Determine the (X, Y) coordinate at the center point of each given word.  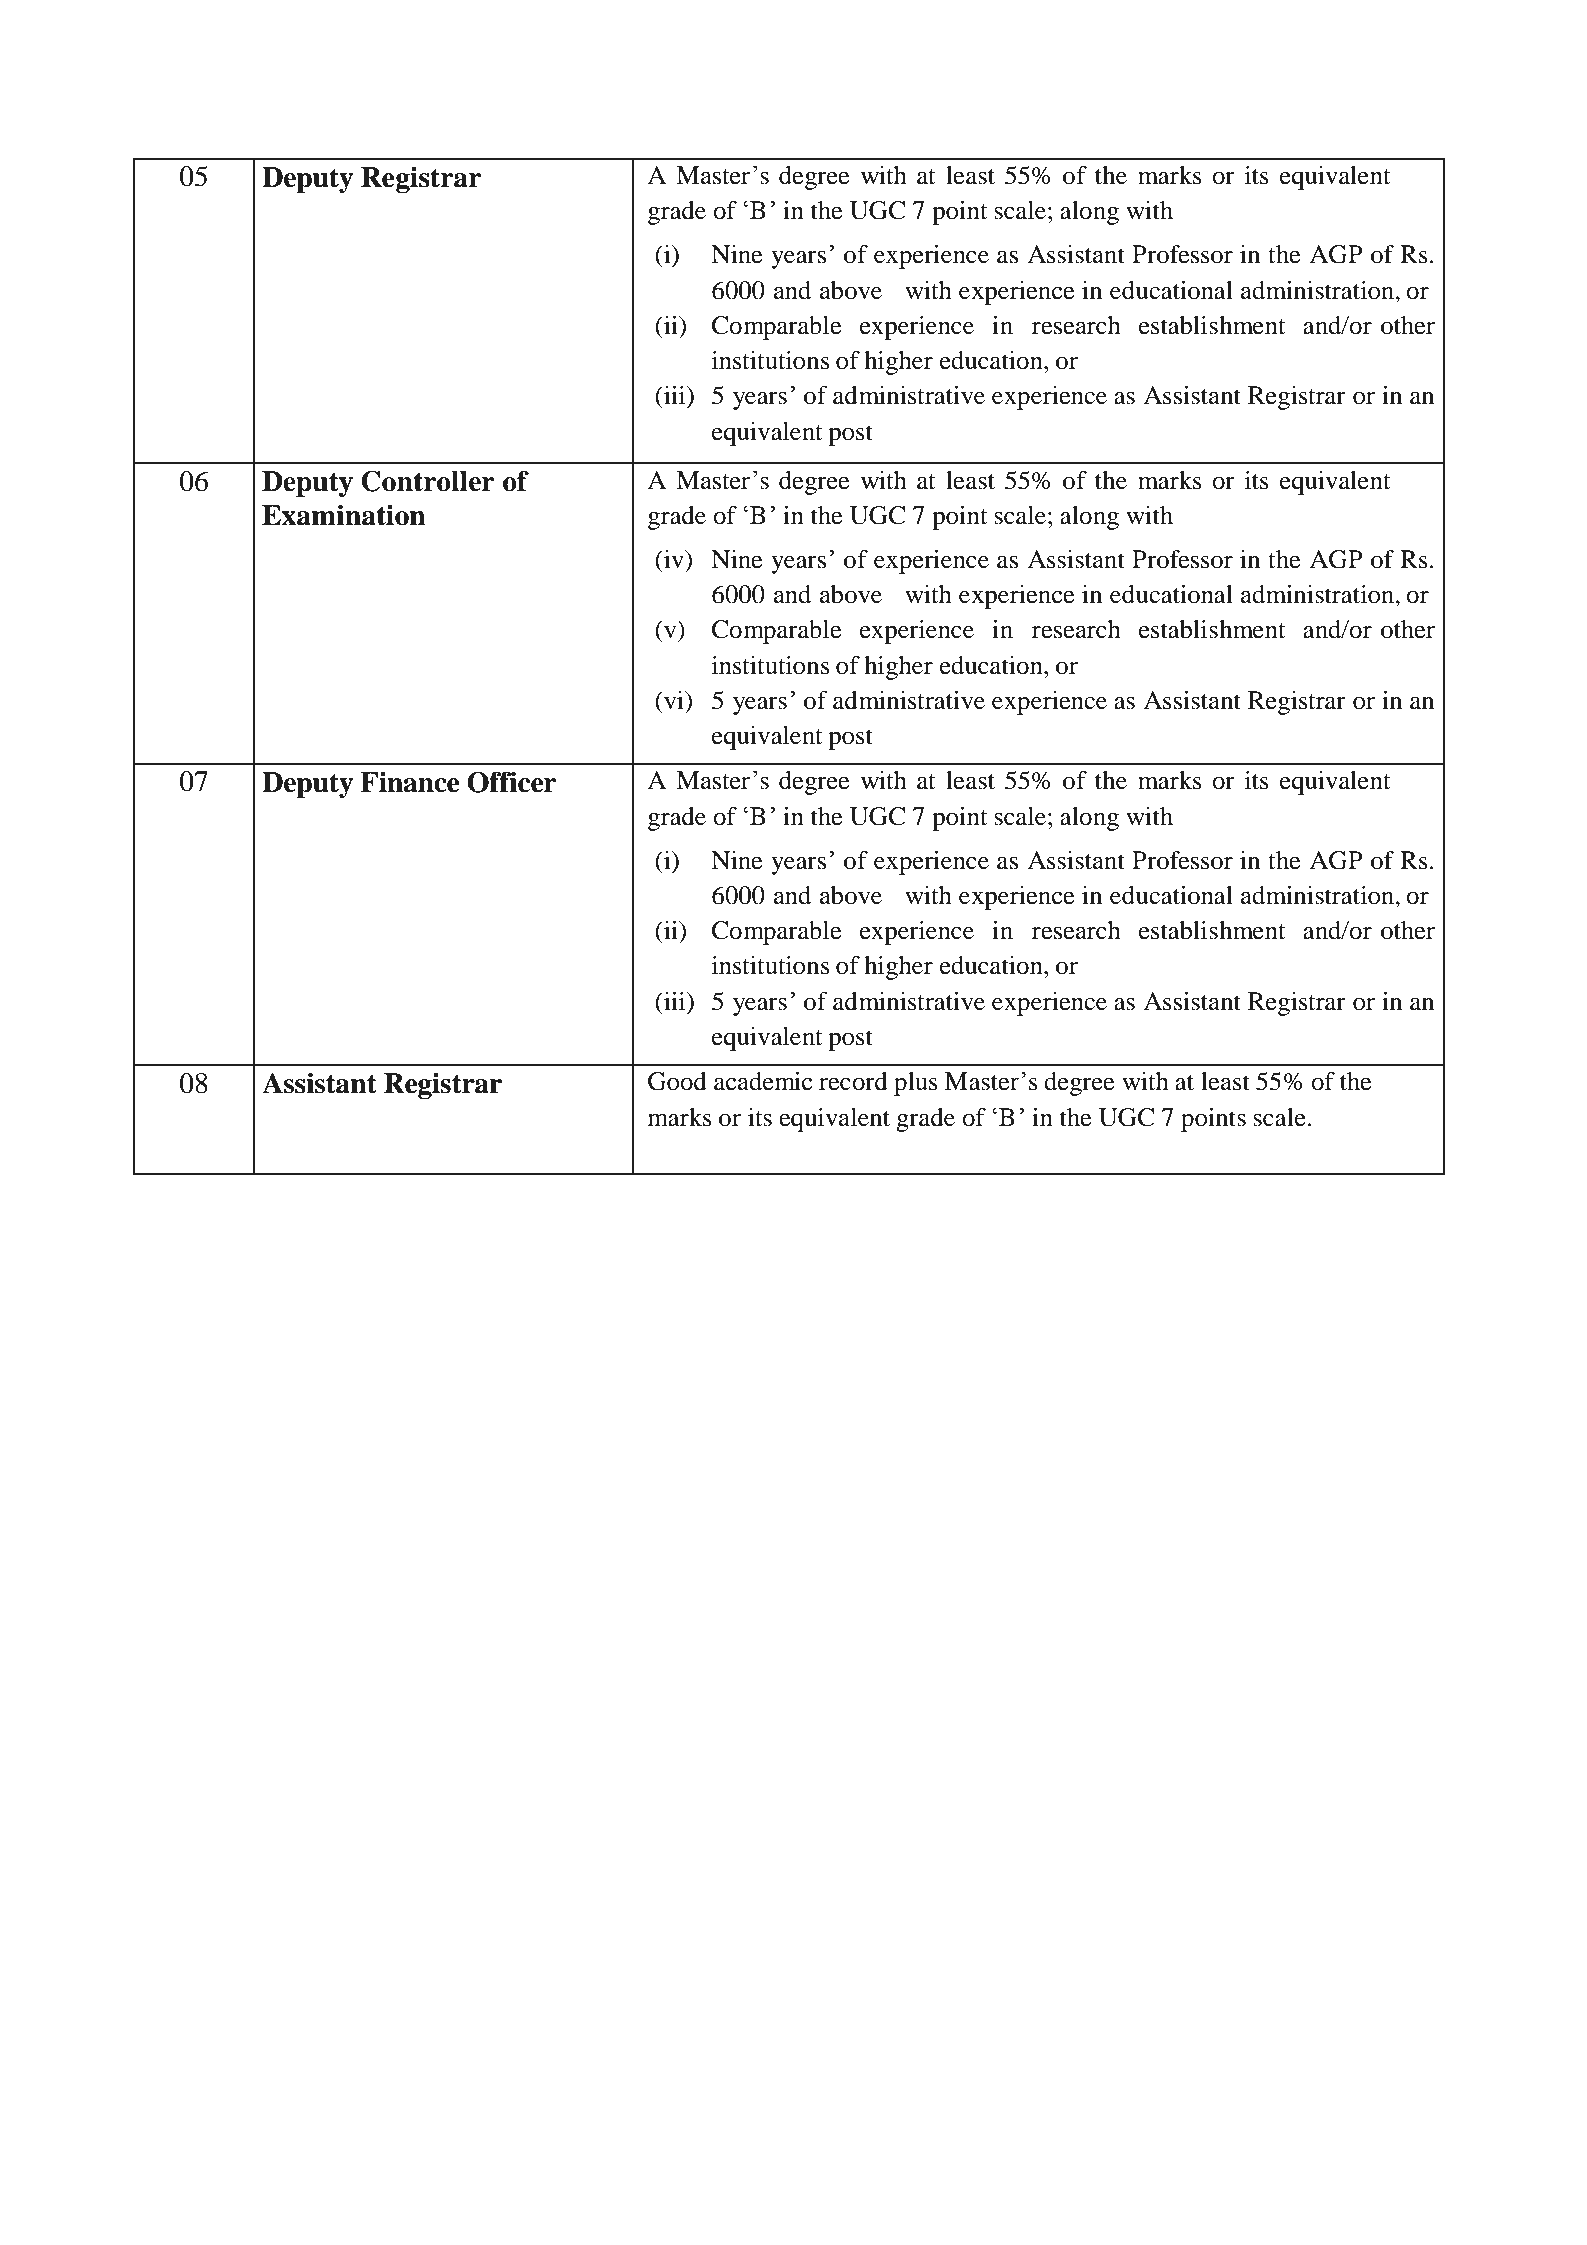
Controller (428, 481)
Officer (512, 782)
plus (916, 1084)
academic (763, 1081)
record (853, 1081)
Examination (344, 515)
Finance (409, 782)
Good (677, 1081)
